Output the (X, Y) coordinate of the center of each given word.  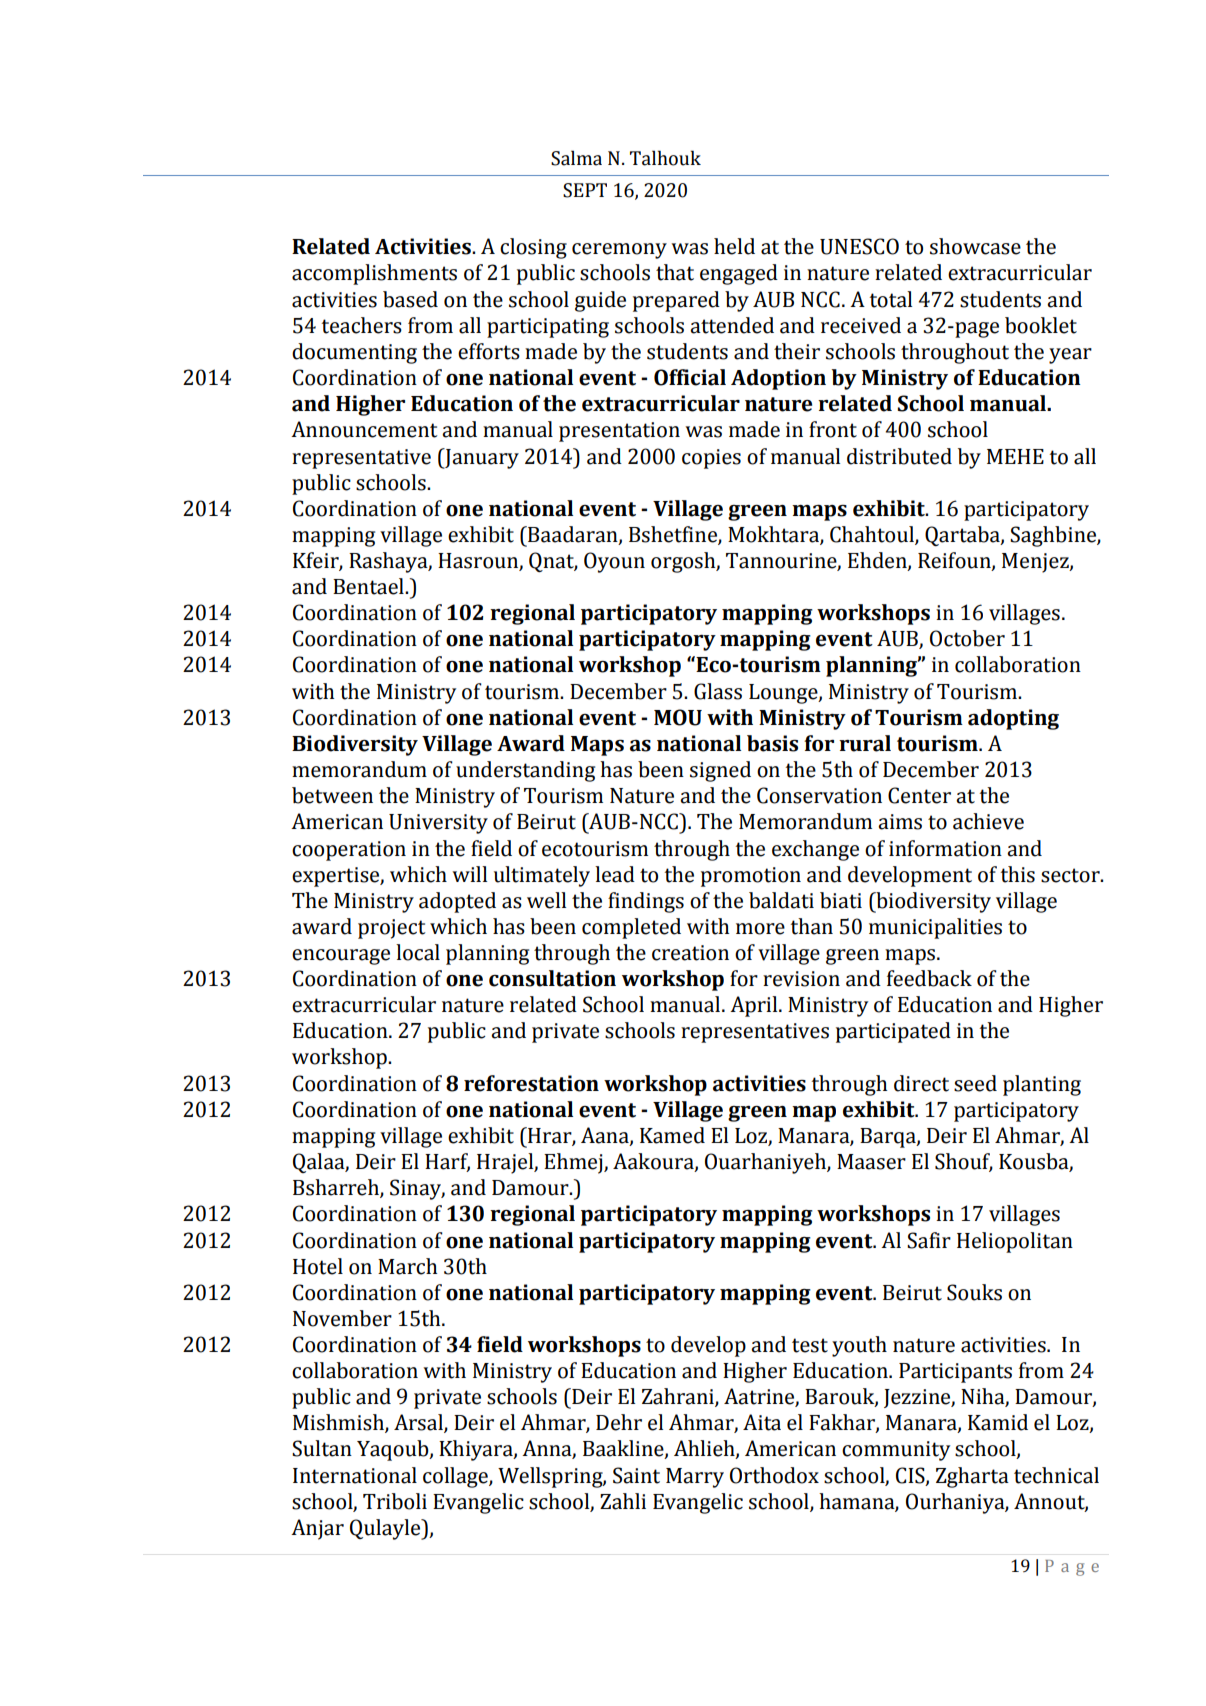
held (734, 246)
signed (720, 771)
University (438, 824)
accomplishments (374, 274)
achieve (988, 821)
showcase (975, 246)
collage (456, 1477)
